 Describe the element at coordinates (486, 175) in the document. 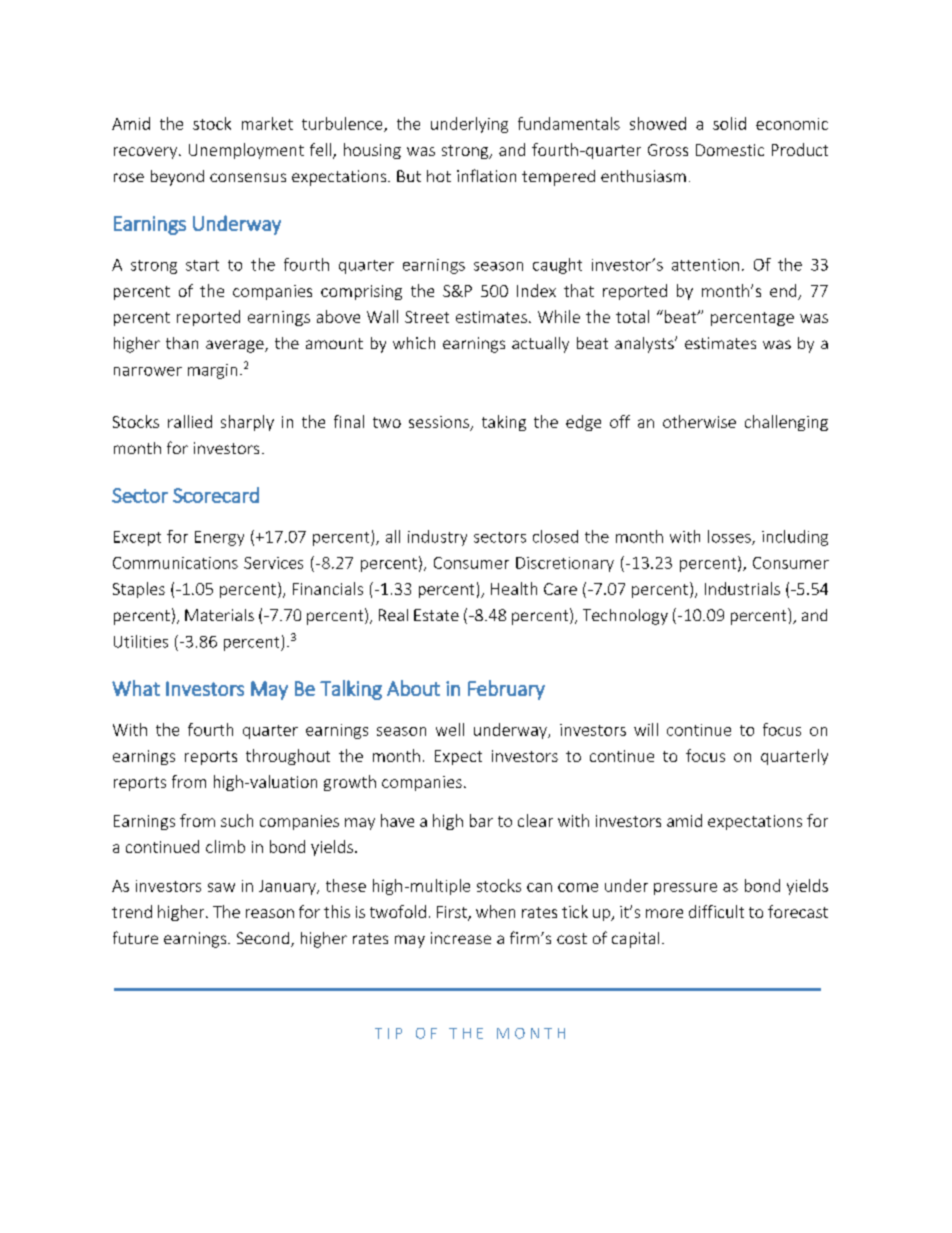

I see `inflation` at that location.
